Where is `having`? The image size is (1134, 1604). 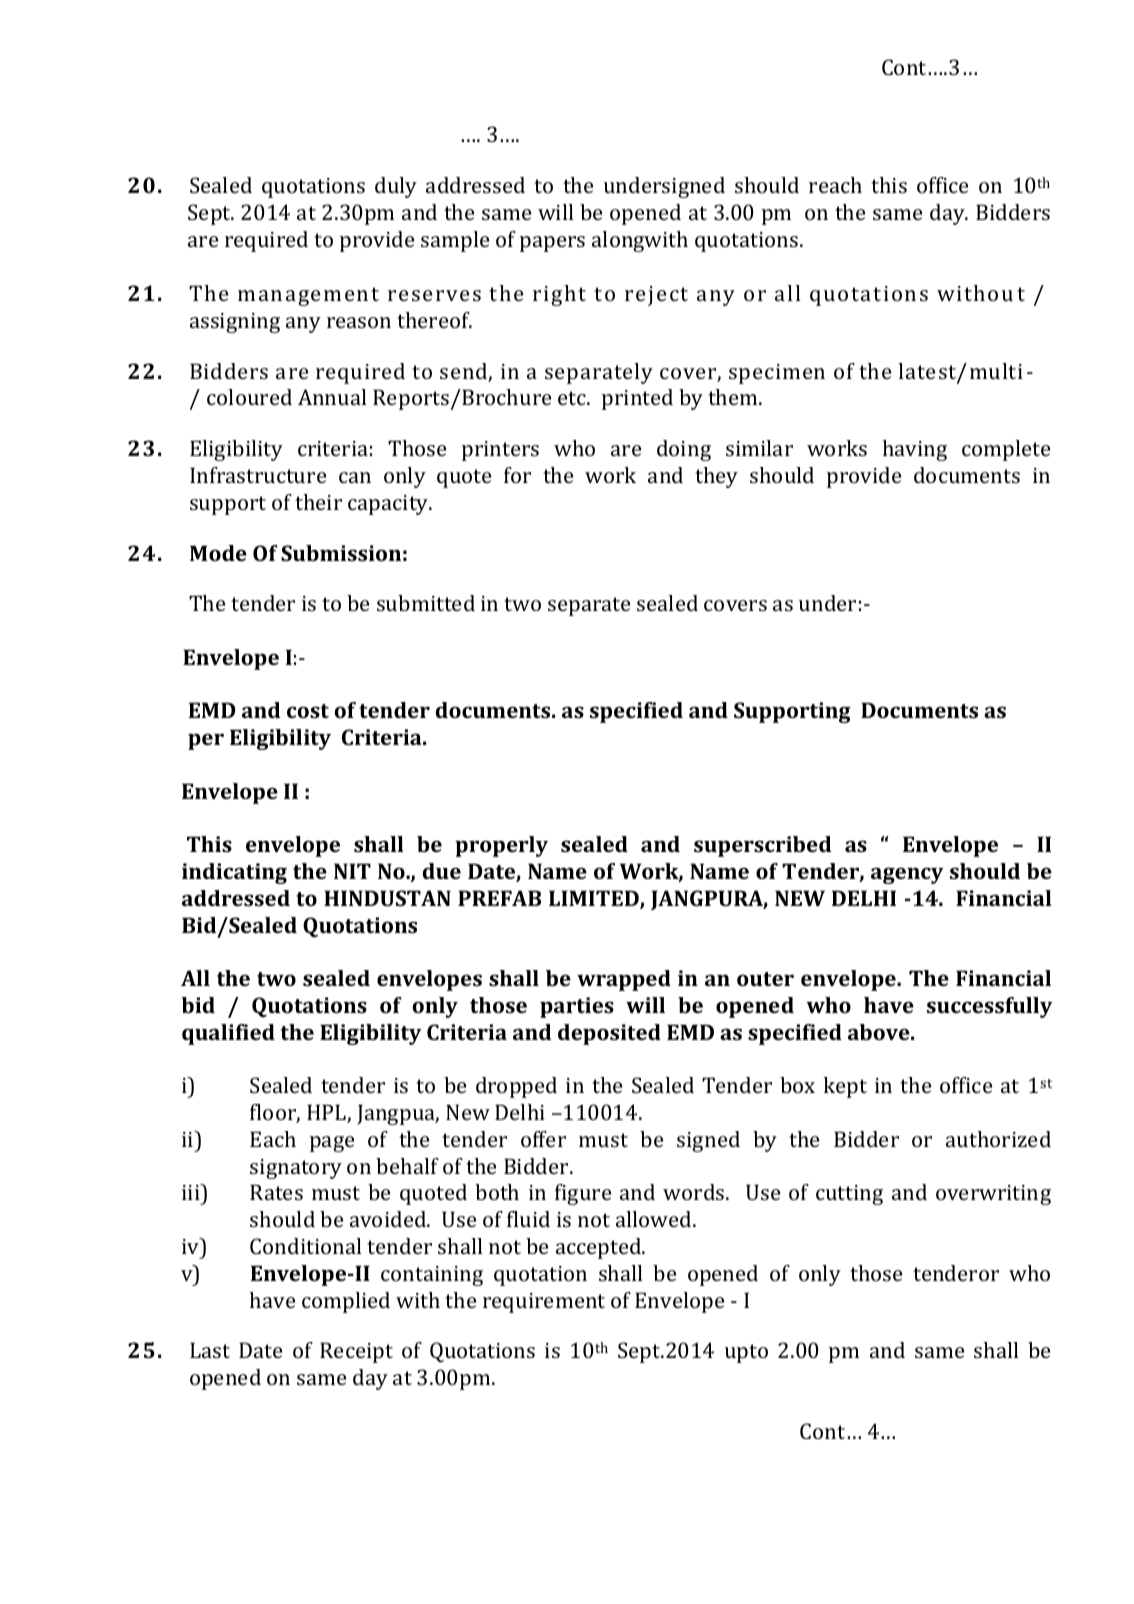
having is located at coordinates (915, 450).
